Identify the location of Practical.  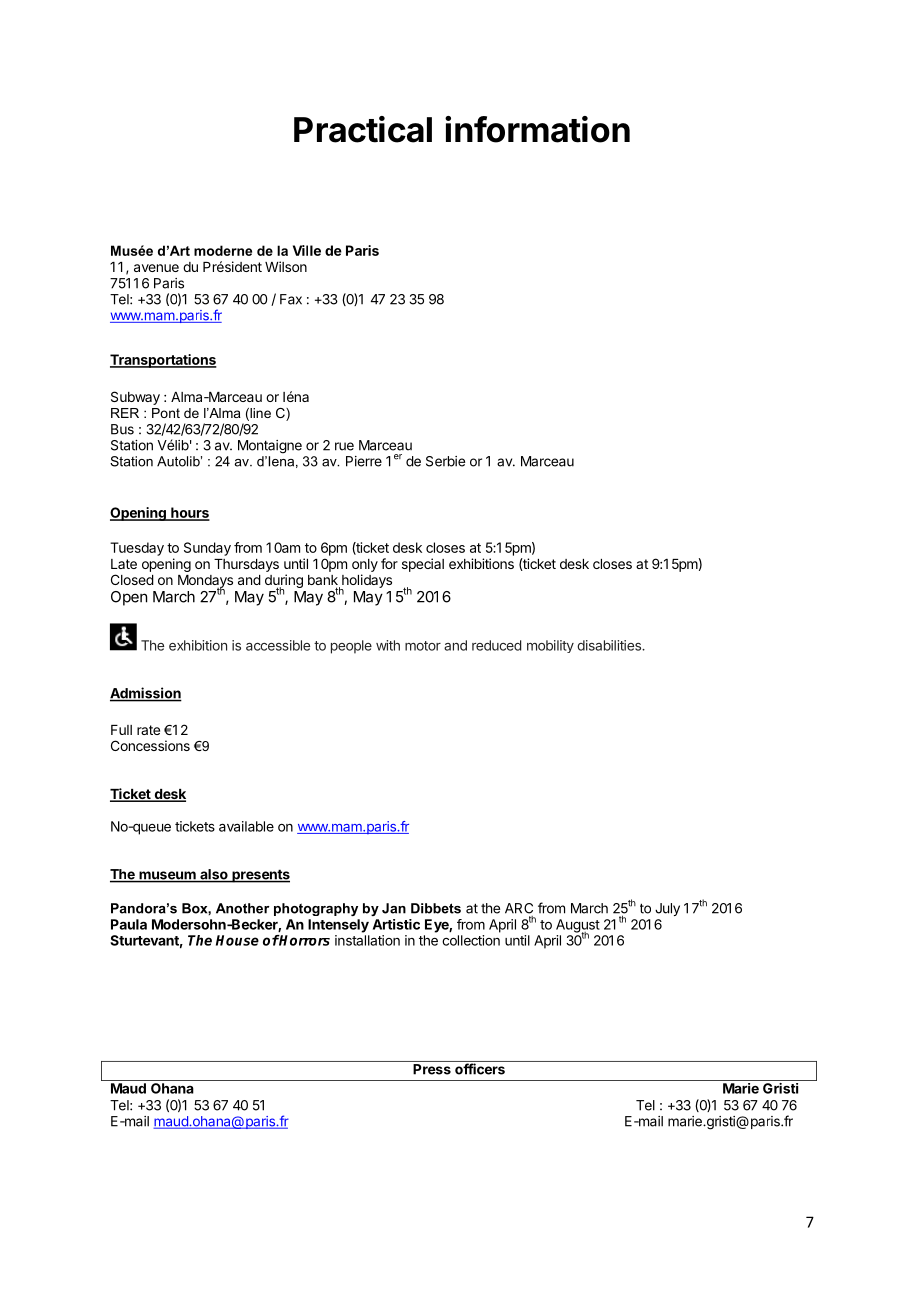
(363, 129).
